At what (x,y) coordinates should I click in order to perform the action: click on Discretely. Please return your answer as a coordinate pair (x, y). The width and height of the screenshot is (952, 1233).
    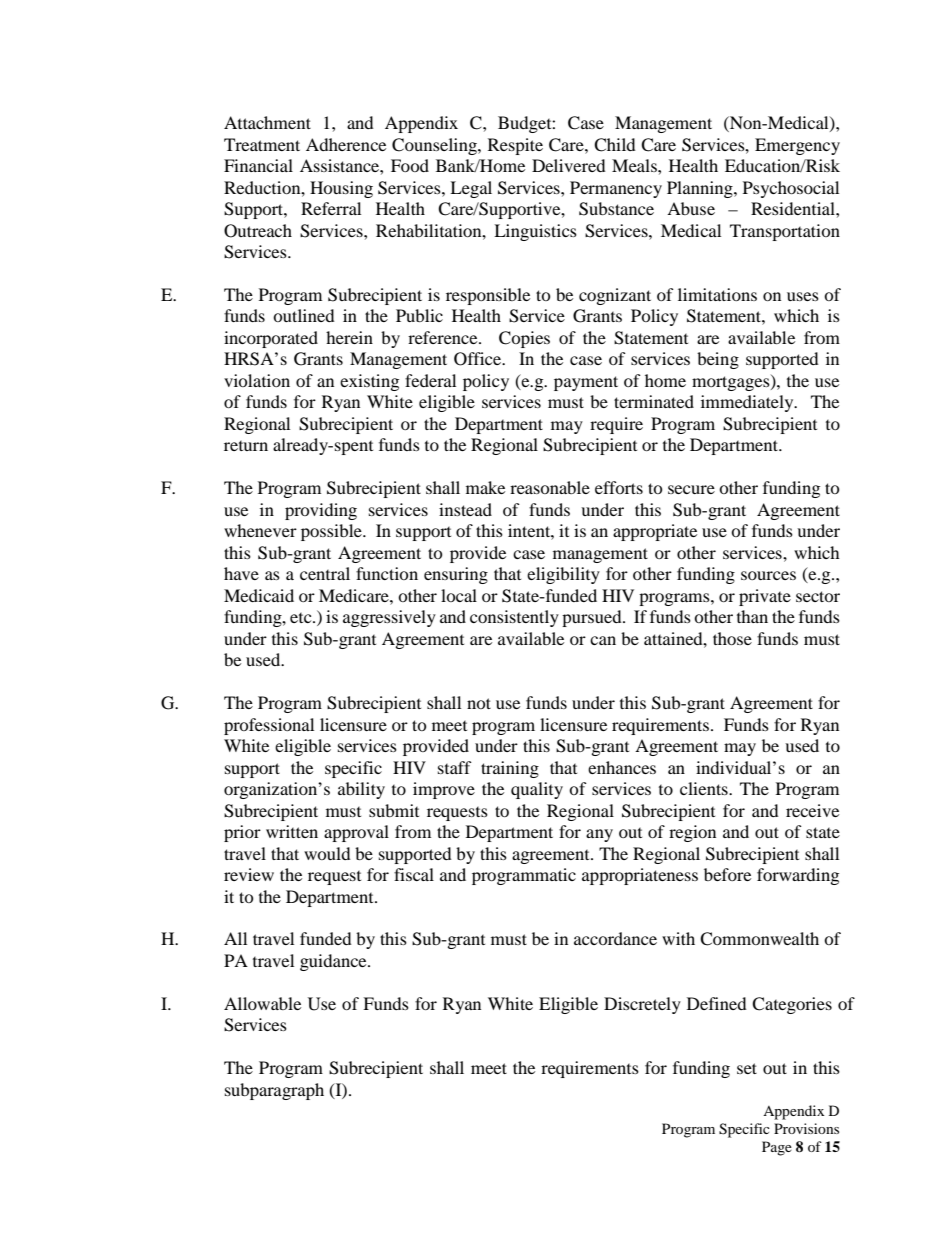
    Looking at the image, I should click on (642, 1005).
